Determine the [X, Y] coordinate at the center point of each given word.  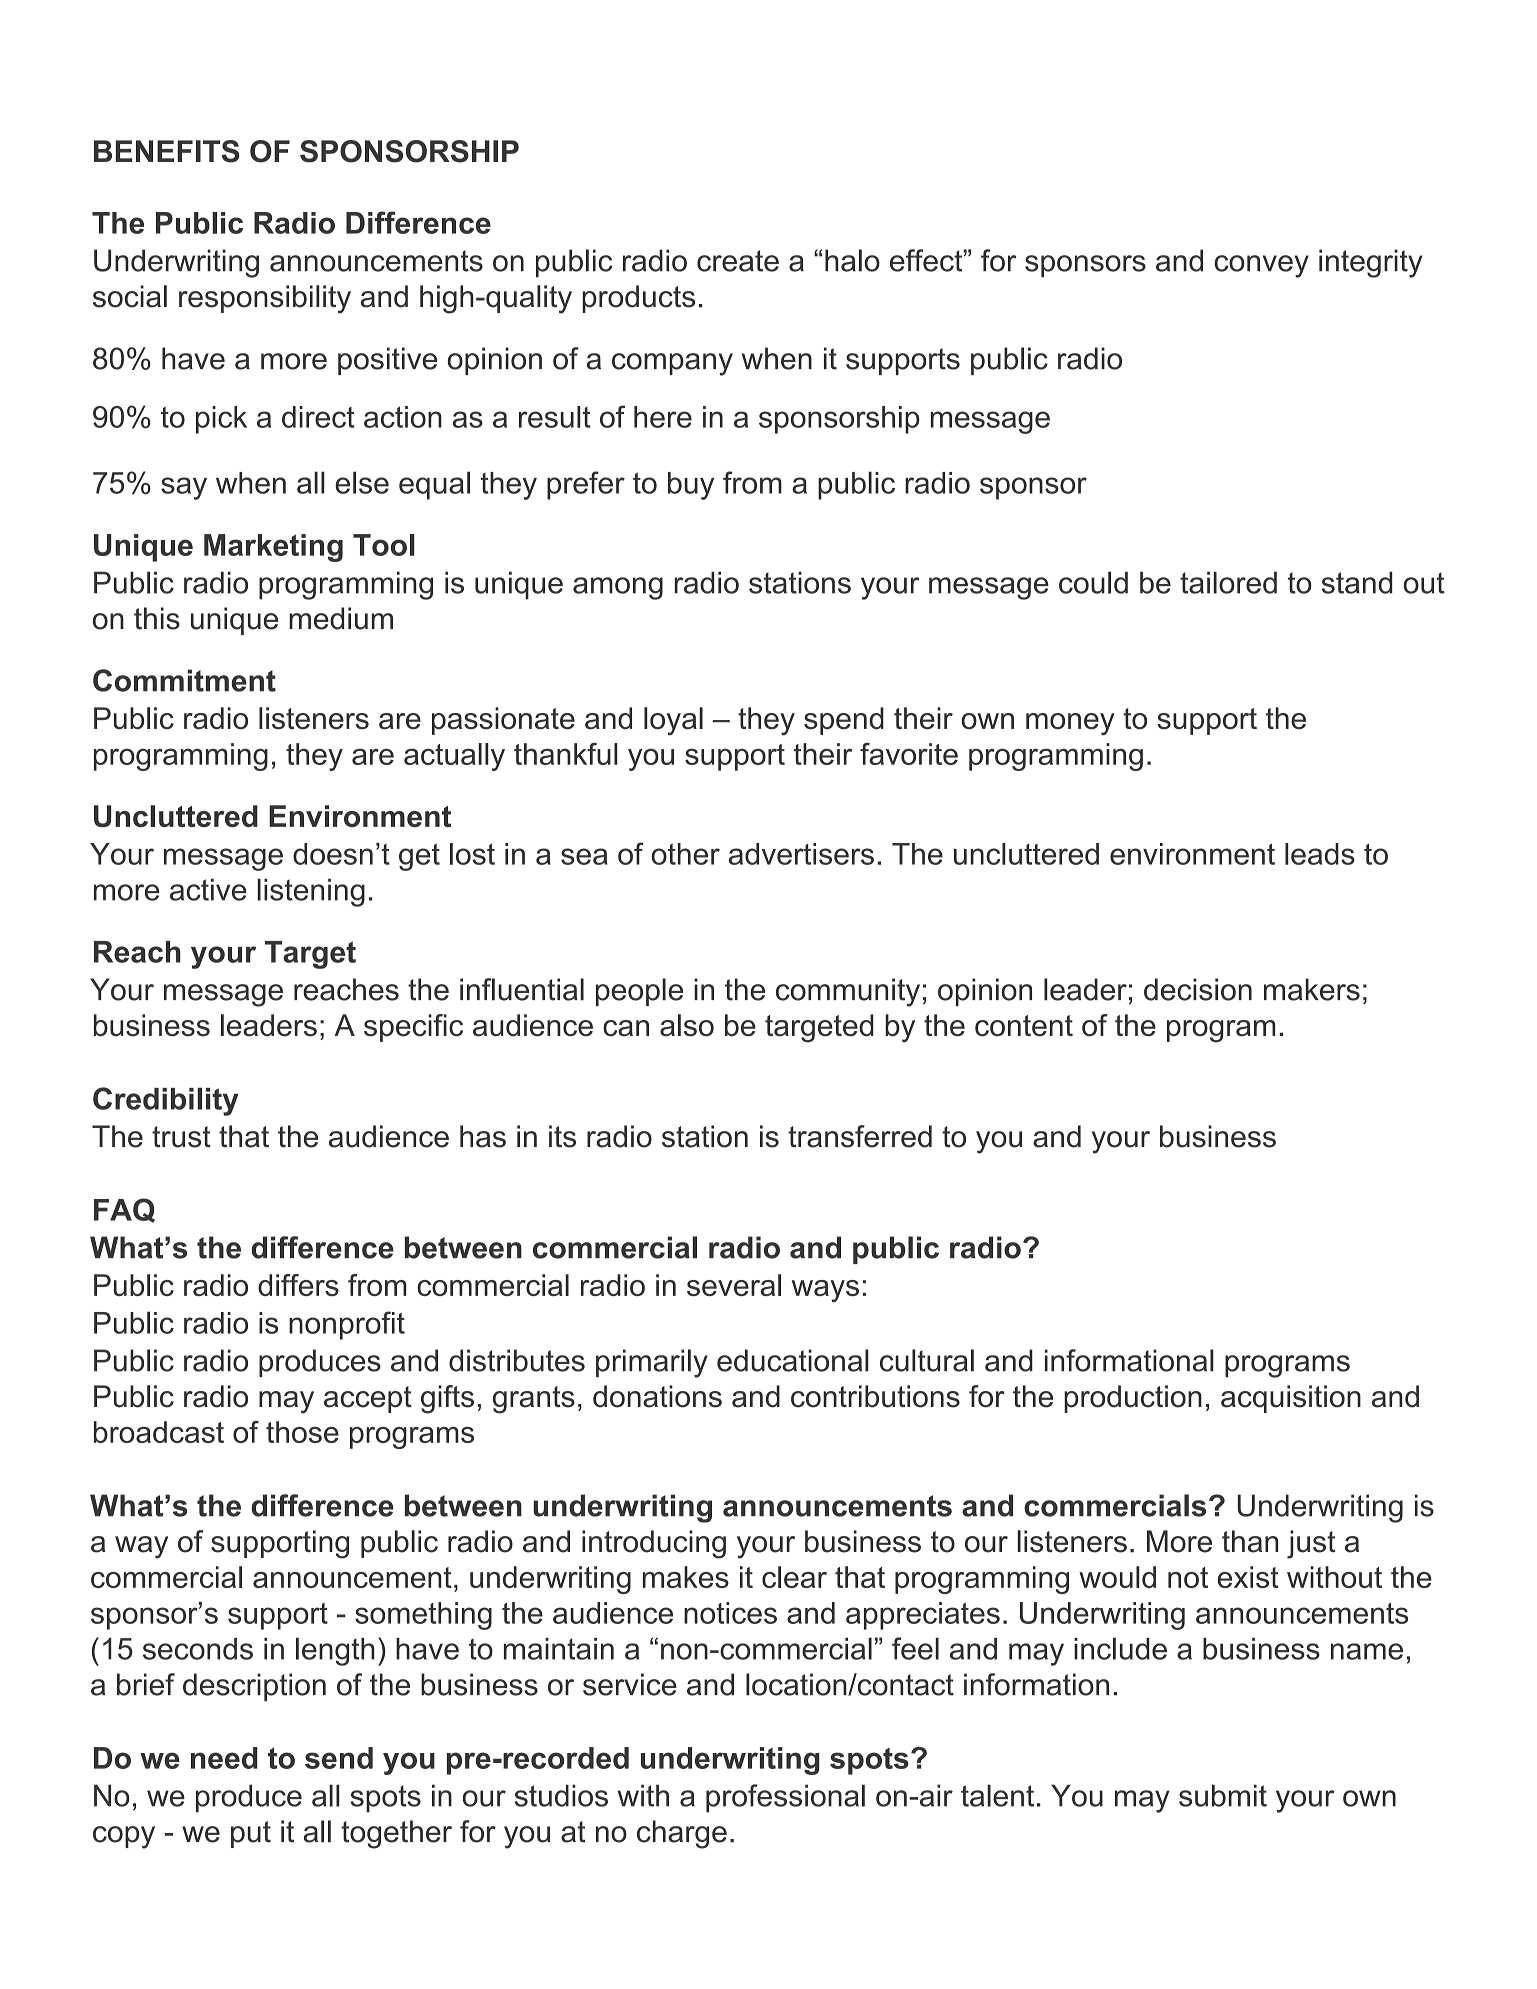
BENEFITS [167, 151]
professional [785, 1798]
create [738, 261]
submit [1223, 1795]
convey [1261, 266]
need [224, 1758]
